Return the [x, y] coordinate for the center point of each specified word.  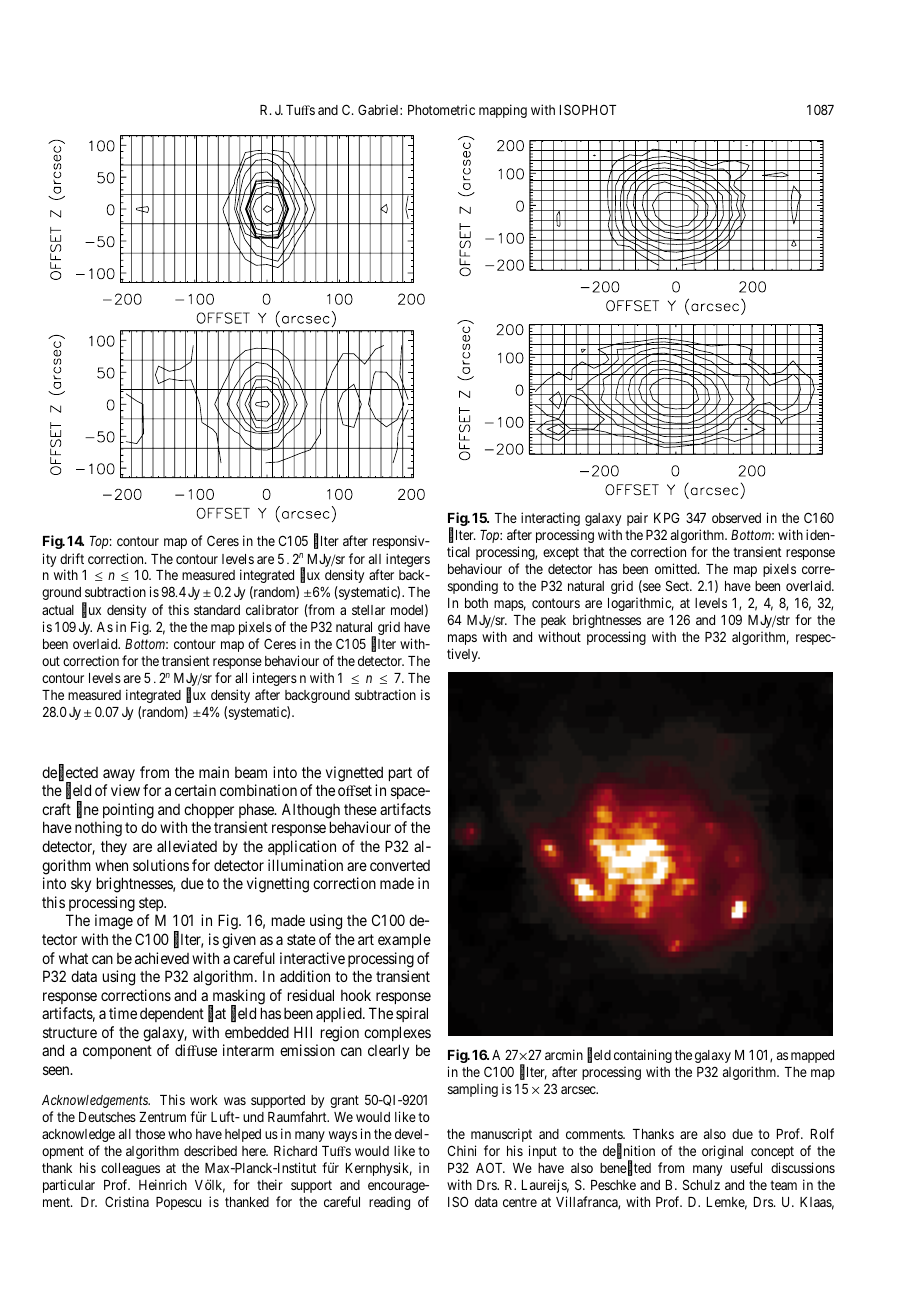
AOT [490, 1168]
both [476, 603]
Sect [678, 585]
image [114, 922]
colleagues [130, 1169]
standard [217, 610]
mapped [812, 1056]
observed [736, 518]
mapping [503, 111]
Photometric [441, 109]
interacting [550, 519]
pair [637, 519]
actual [58, 610]
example [404, 940]
